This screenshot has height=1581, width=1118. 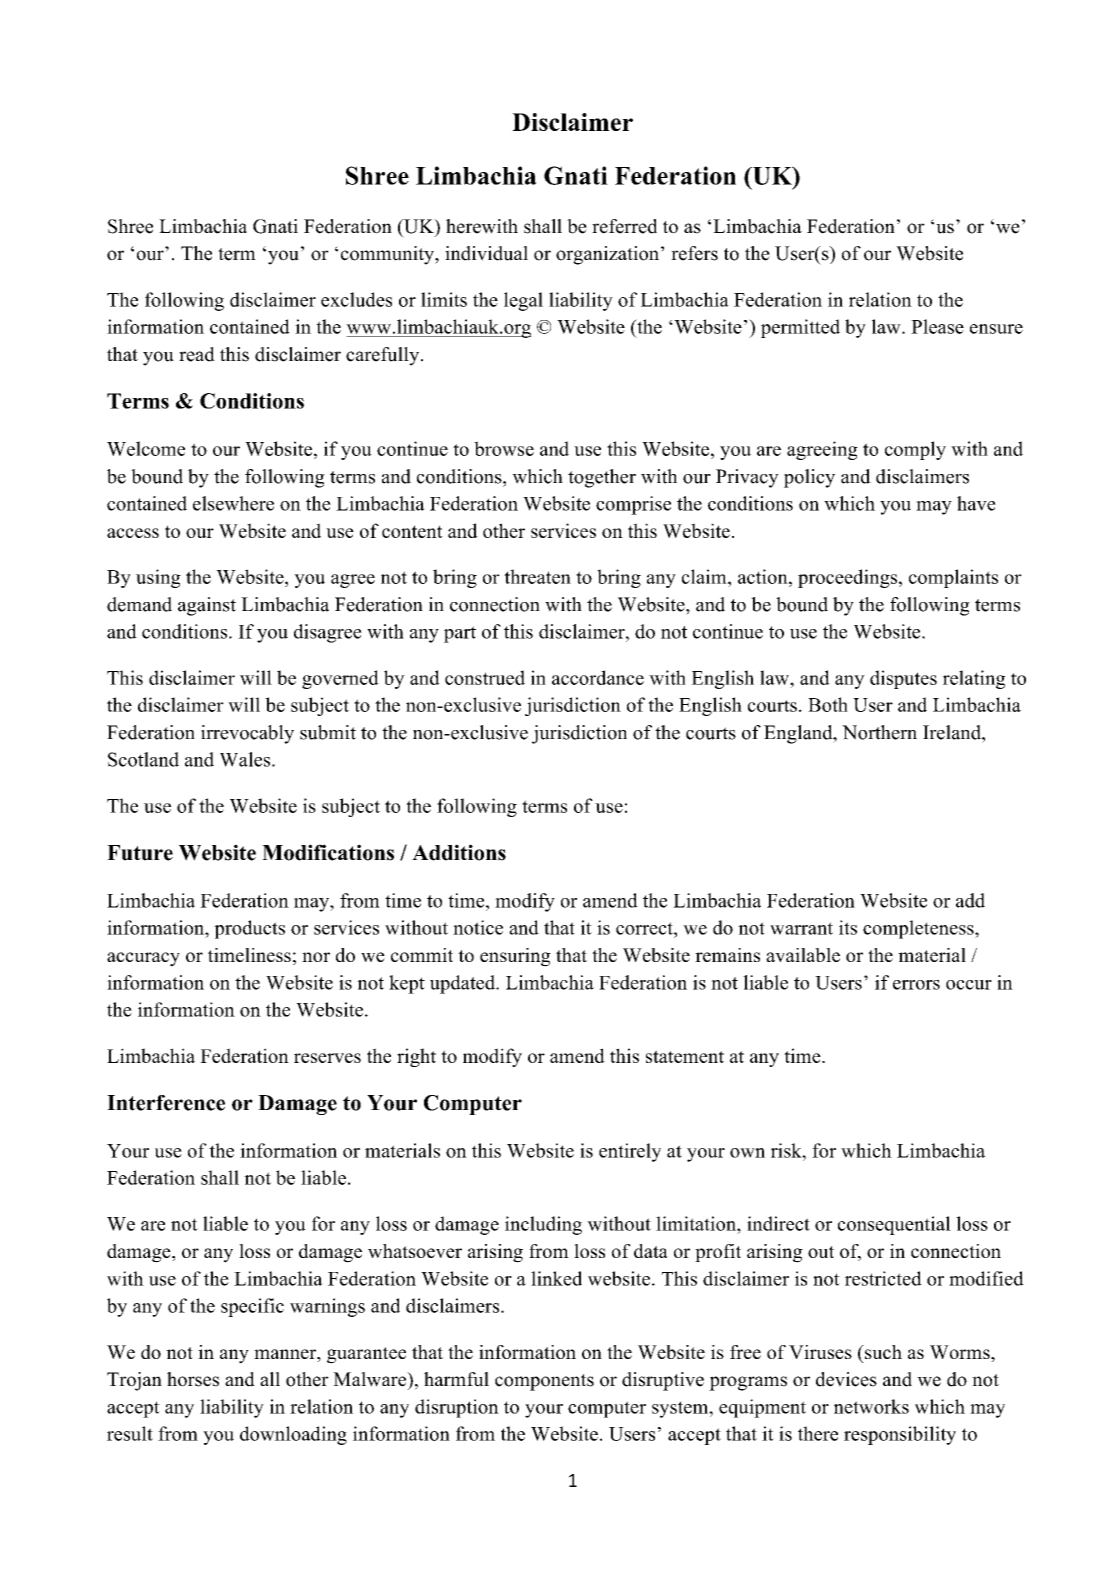 What do you see at coordinates (937, 326) in the screenshot?
I see `Please` at bounding box center [937, 326].
